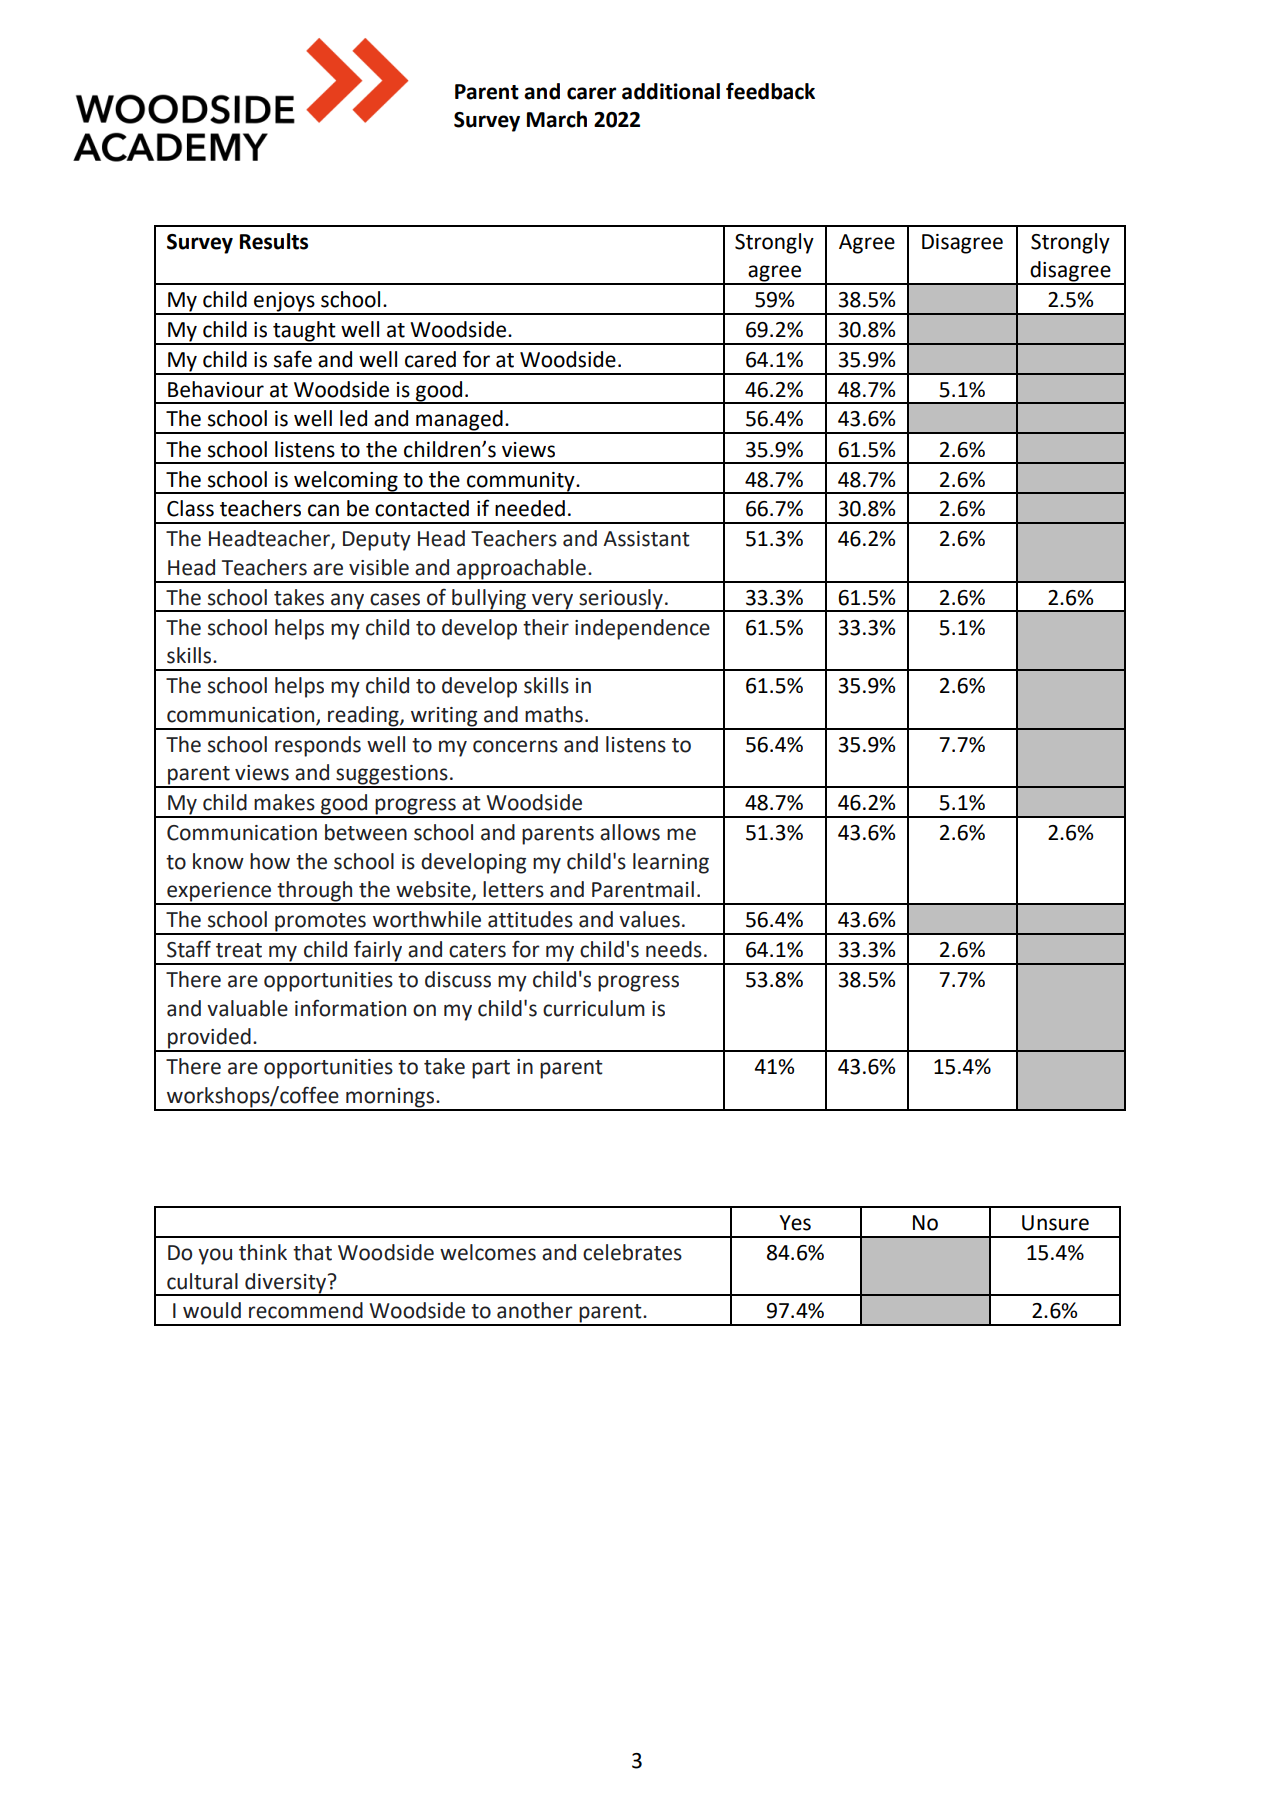 Image resolution: width=1274 pixels, height=1802 pixels. I want to click on learning, so click(671, 863).
